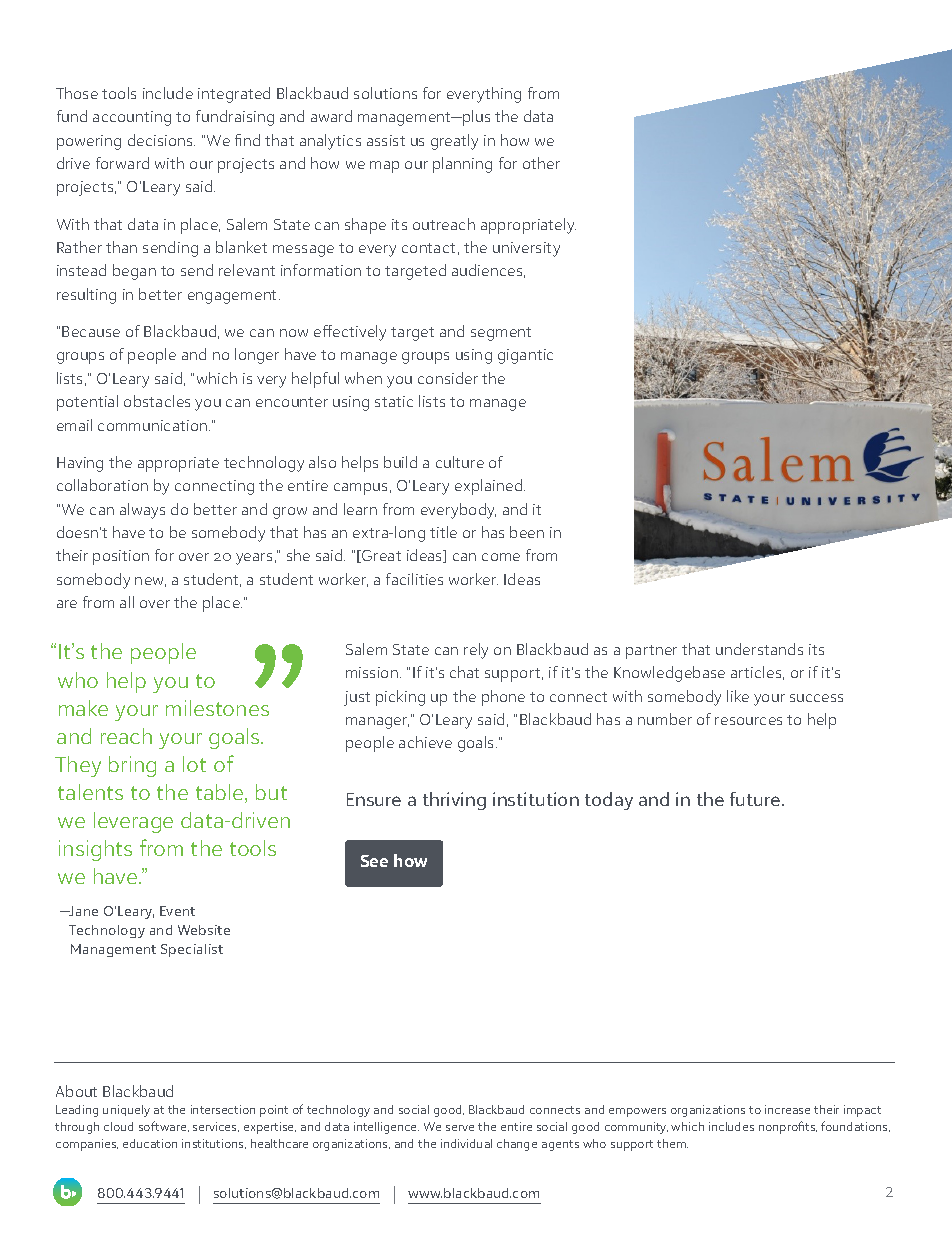 The image size is (952, 1233). What do you see at coordinates (541, 163) in the page?
I see `other` at bounding box center [541, 163].
